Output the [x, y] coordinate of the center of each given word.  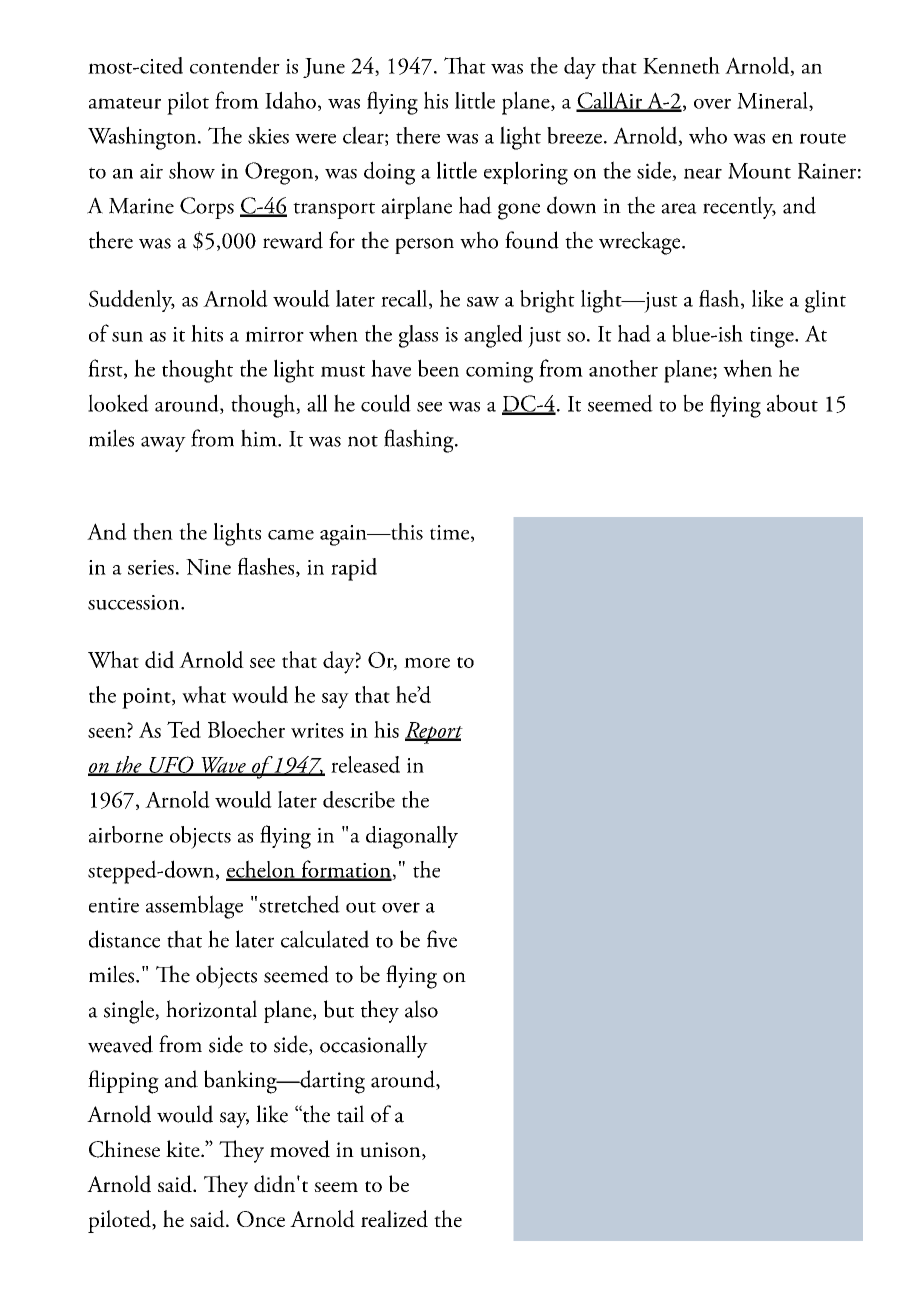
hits [207, 333]
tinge [773, 337]
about [792, 403]
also [421, 1009]
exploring [526, 173]
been [438, 368]
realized [394, 1219]
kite [184, 1148]
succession [135, 602]
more [427, 663]
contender [235, 65]
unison [391, 1151]
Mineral [773, 101]
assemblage [194, 907]
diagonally [412, 837]
